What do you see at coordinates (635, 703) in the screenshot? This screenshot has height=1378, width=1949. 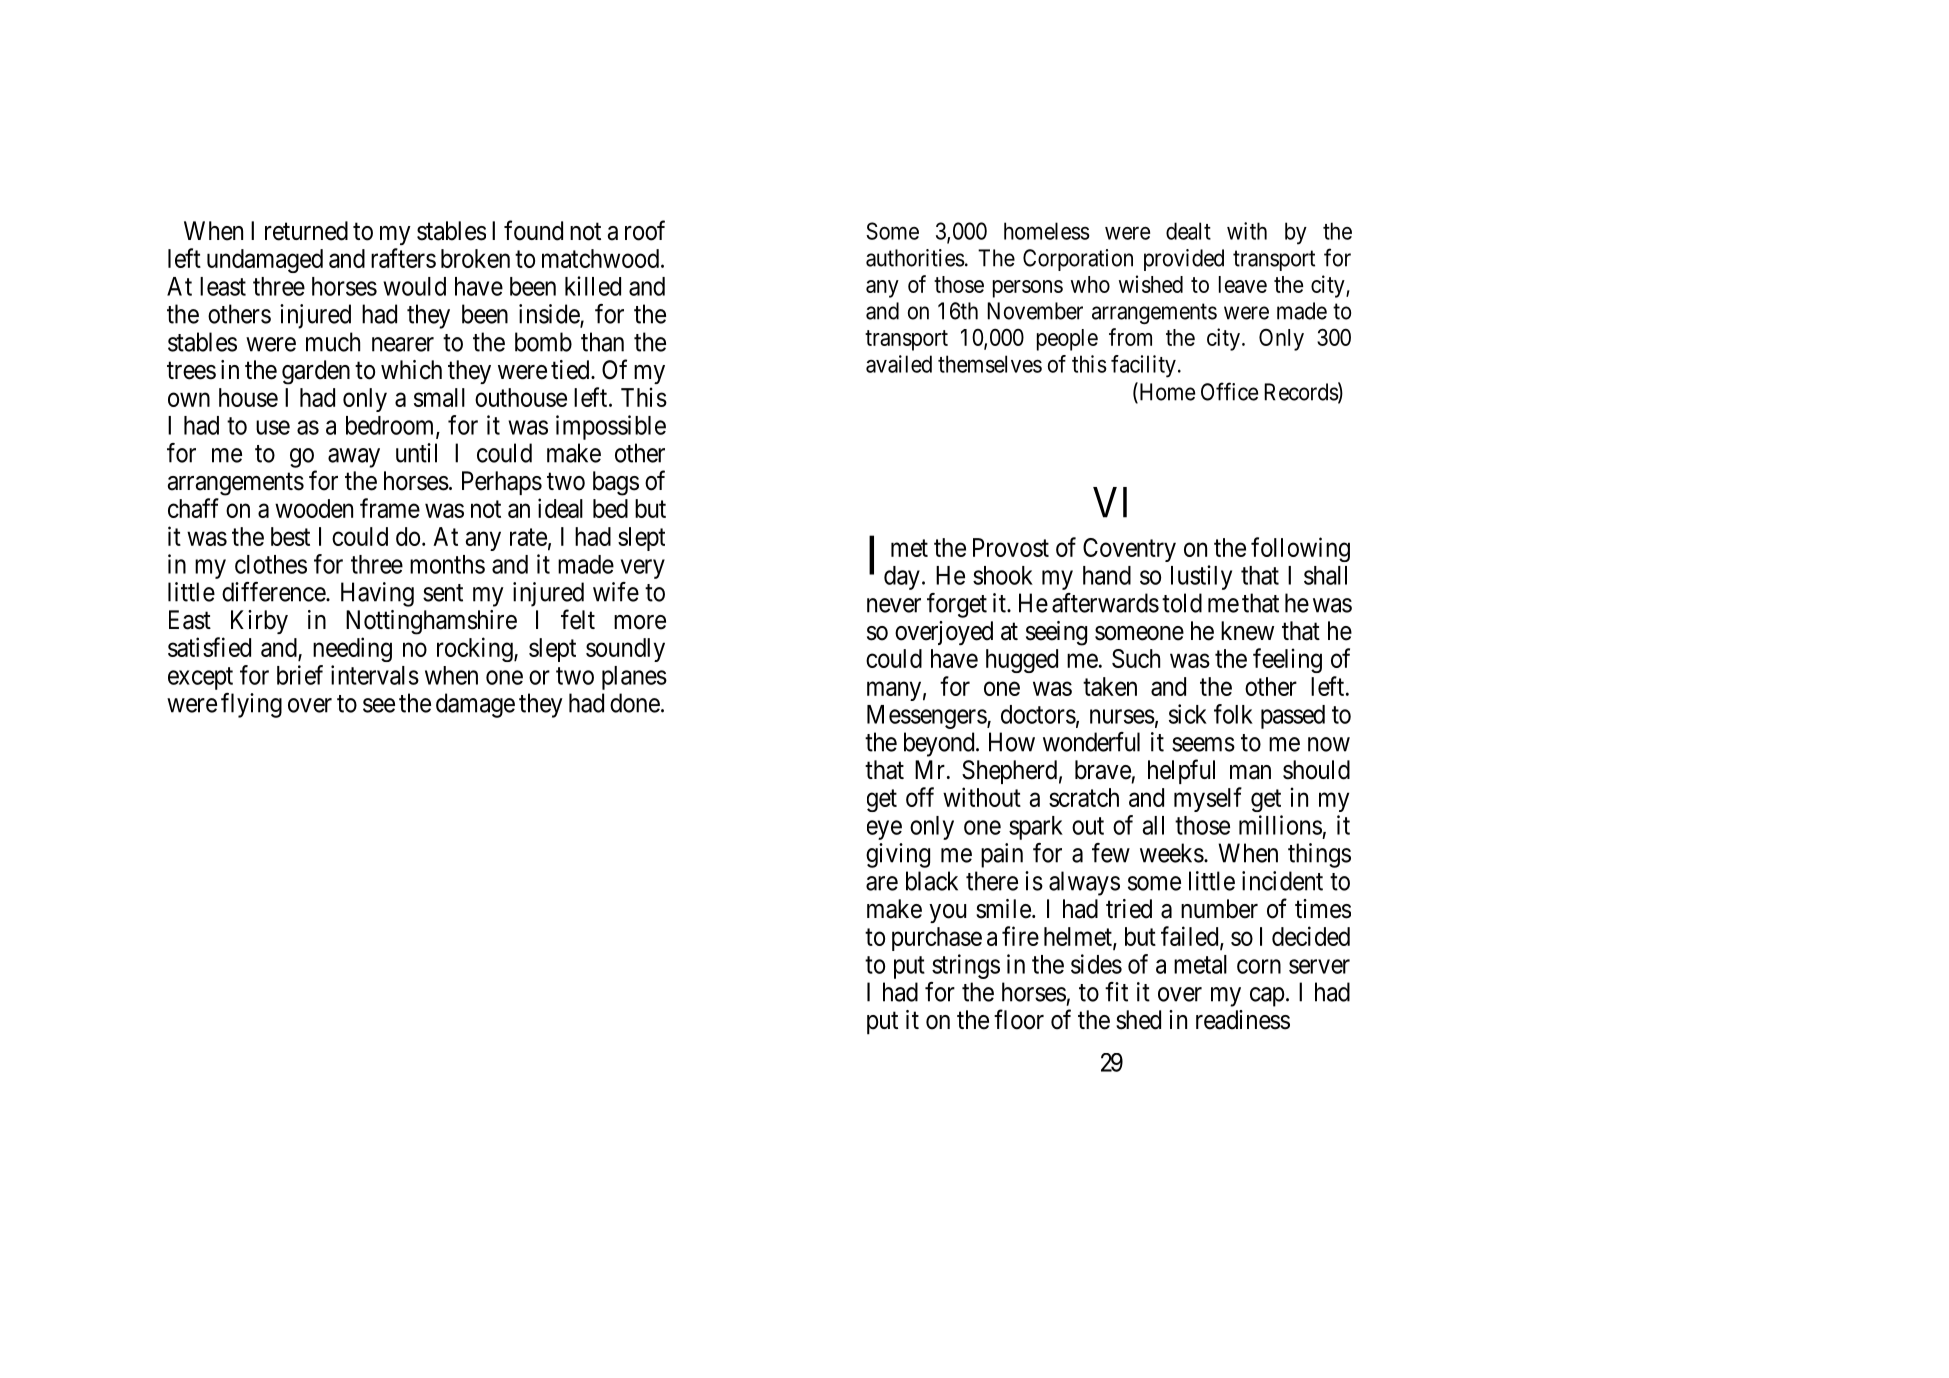 I see `done` at bounding box center [635, 703].
